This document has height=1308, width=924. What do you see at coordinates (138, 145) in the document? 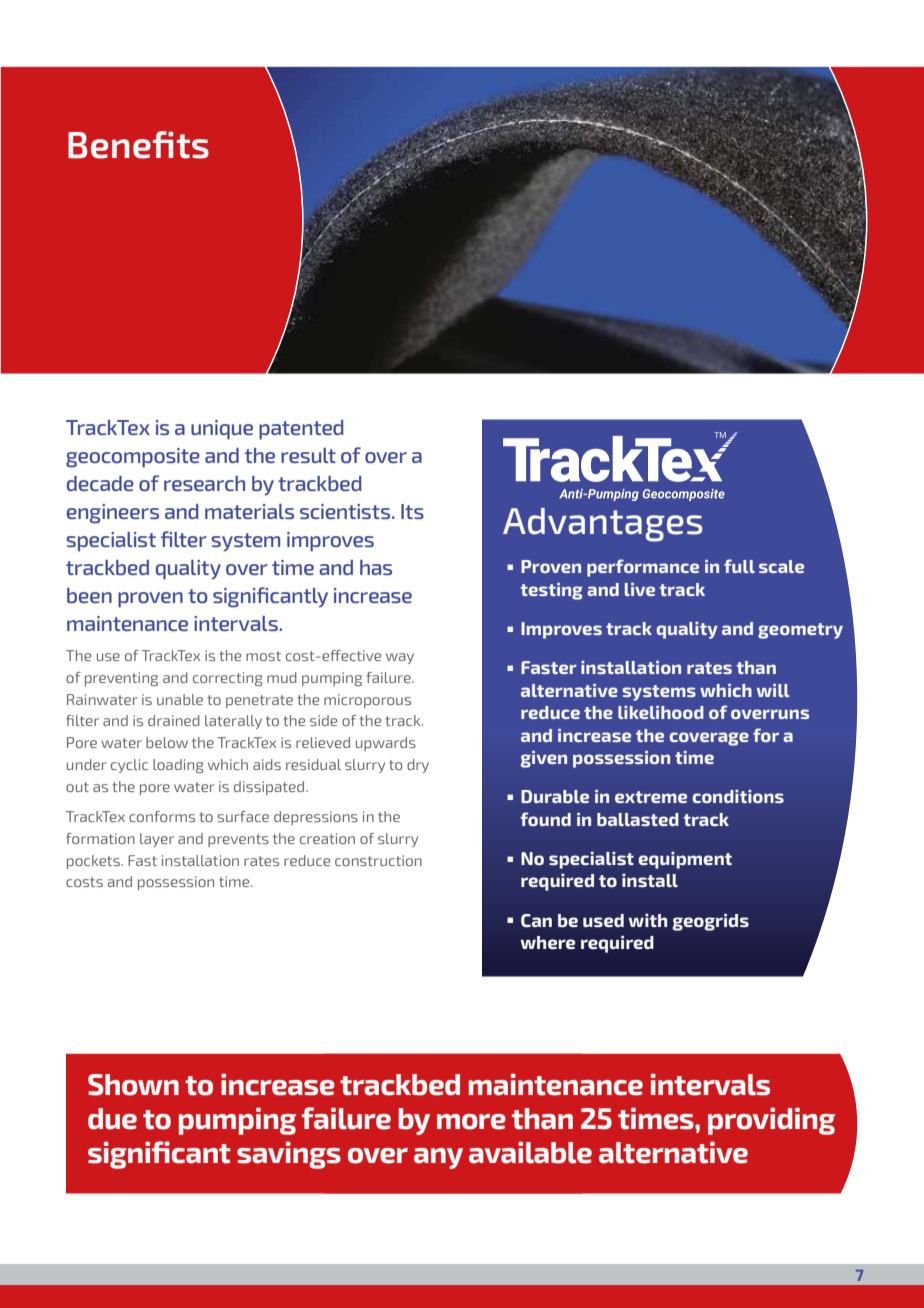
I see `Benefits` at bounding box center [138, 145].
